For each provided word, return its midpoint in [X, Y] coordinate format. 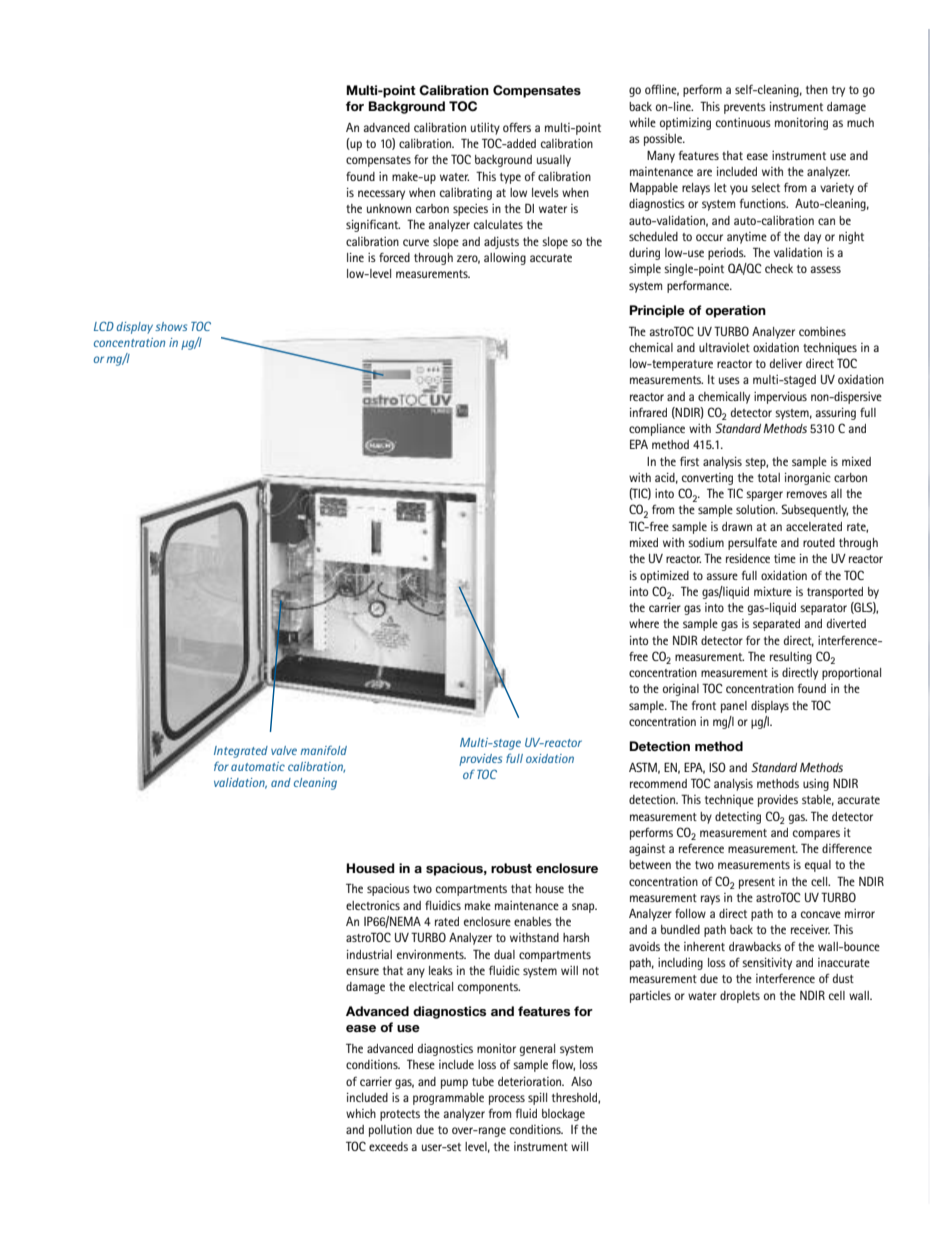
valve [284, 750]
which [361, 1113]
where [644, 623]
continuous [743, 122]
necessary [381, 195]
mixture [773, 591]
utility [485, 129]
